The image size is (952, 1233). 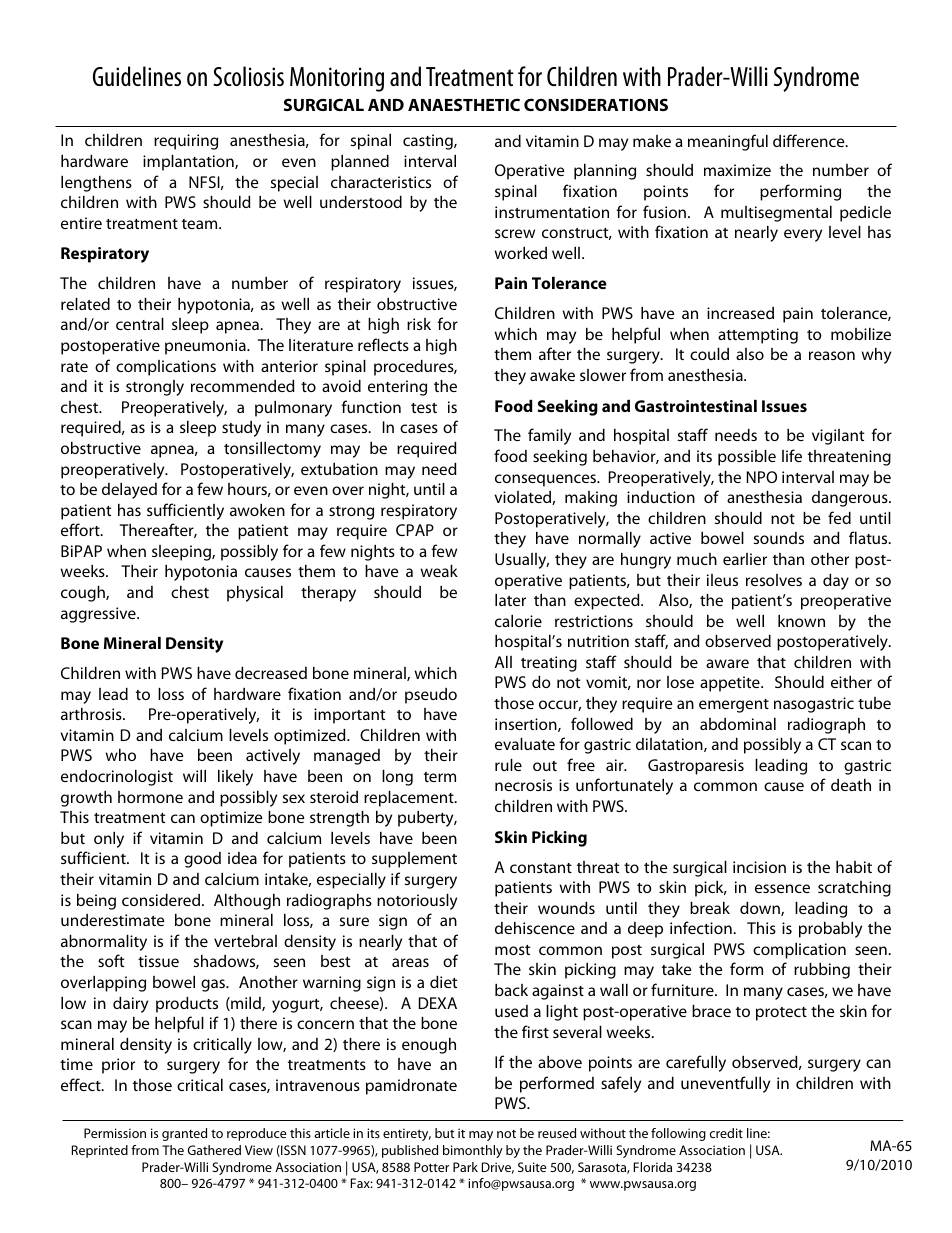 What do you see at coordinates (851, 785) in the screenshot?
I see `death` at bounding box center [851, 785].
